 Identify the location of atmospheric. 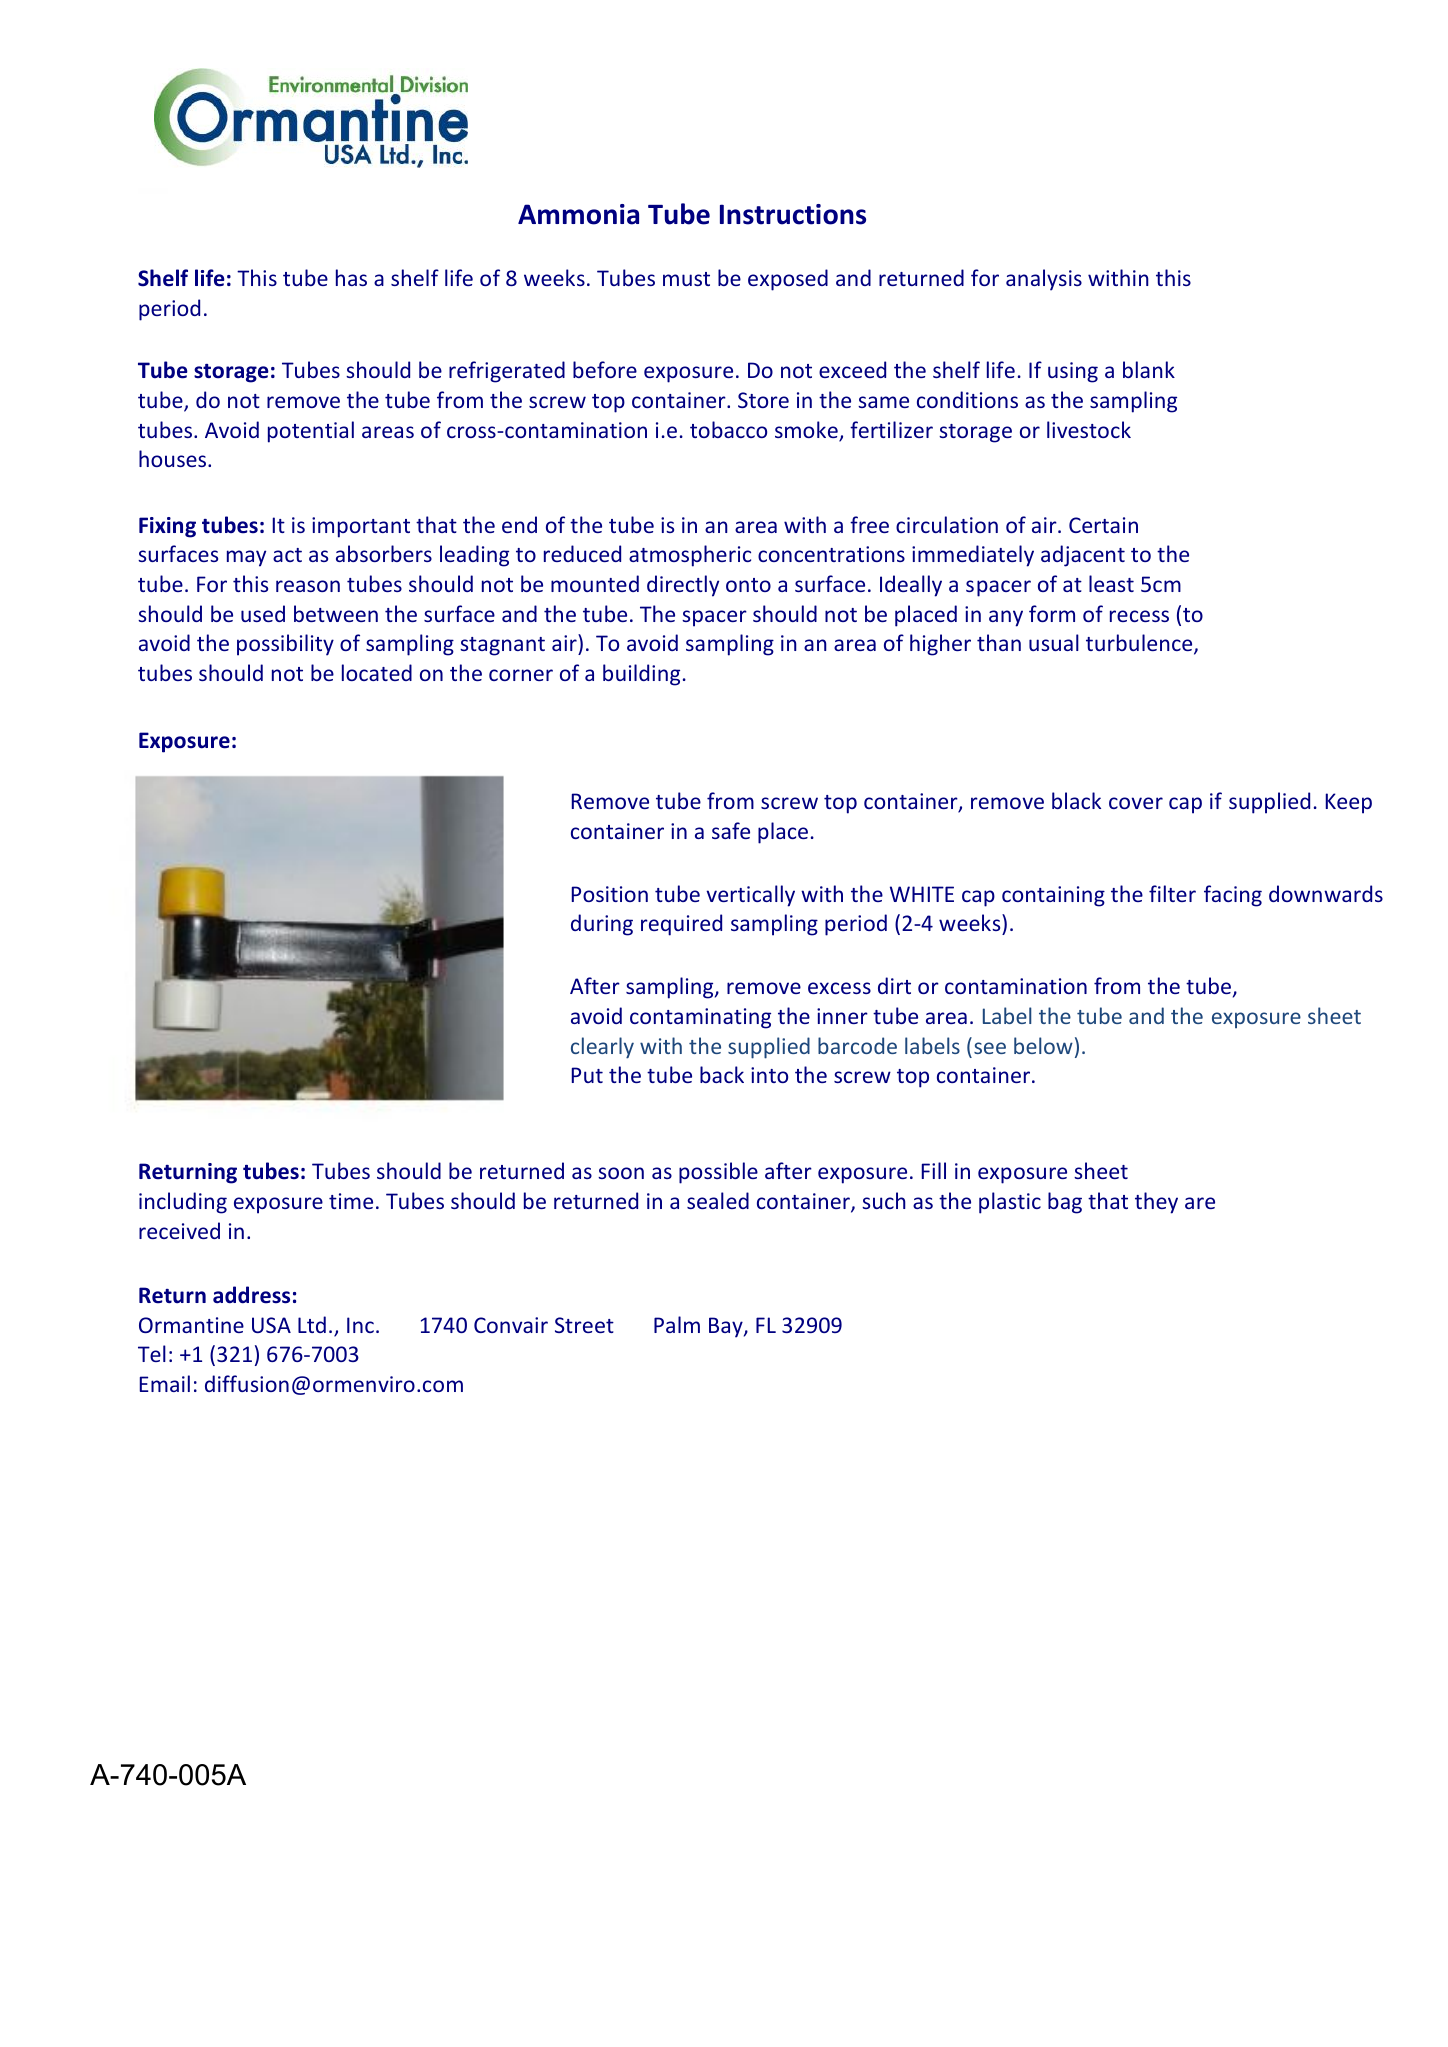
(690, 556).
